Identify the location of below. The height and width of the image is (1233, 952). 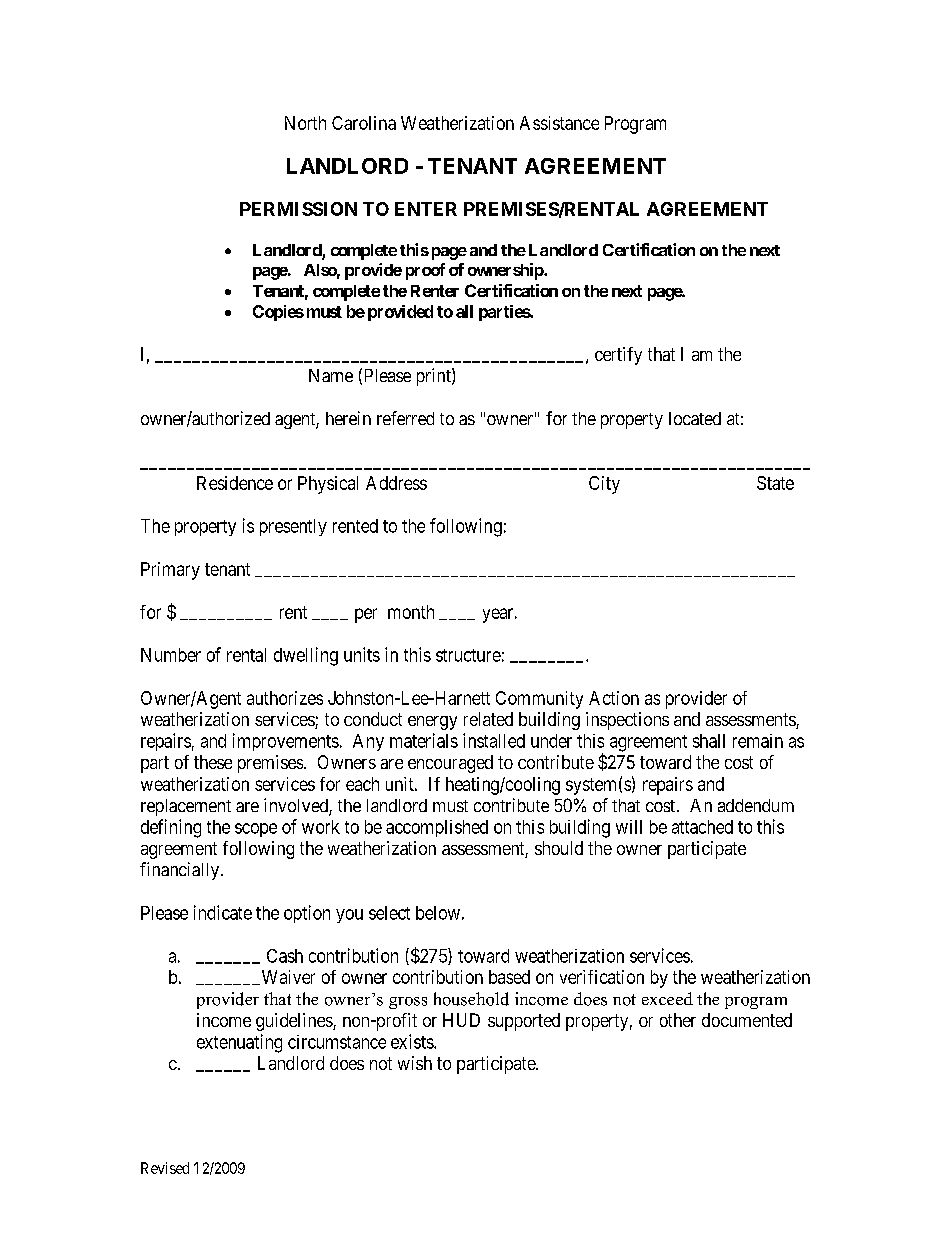
(438, 913).
